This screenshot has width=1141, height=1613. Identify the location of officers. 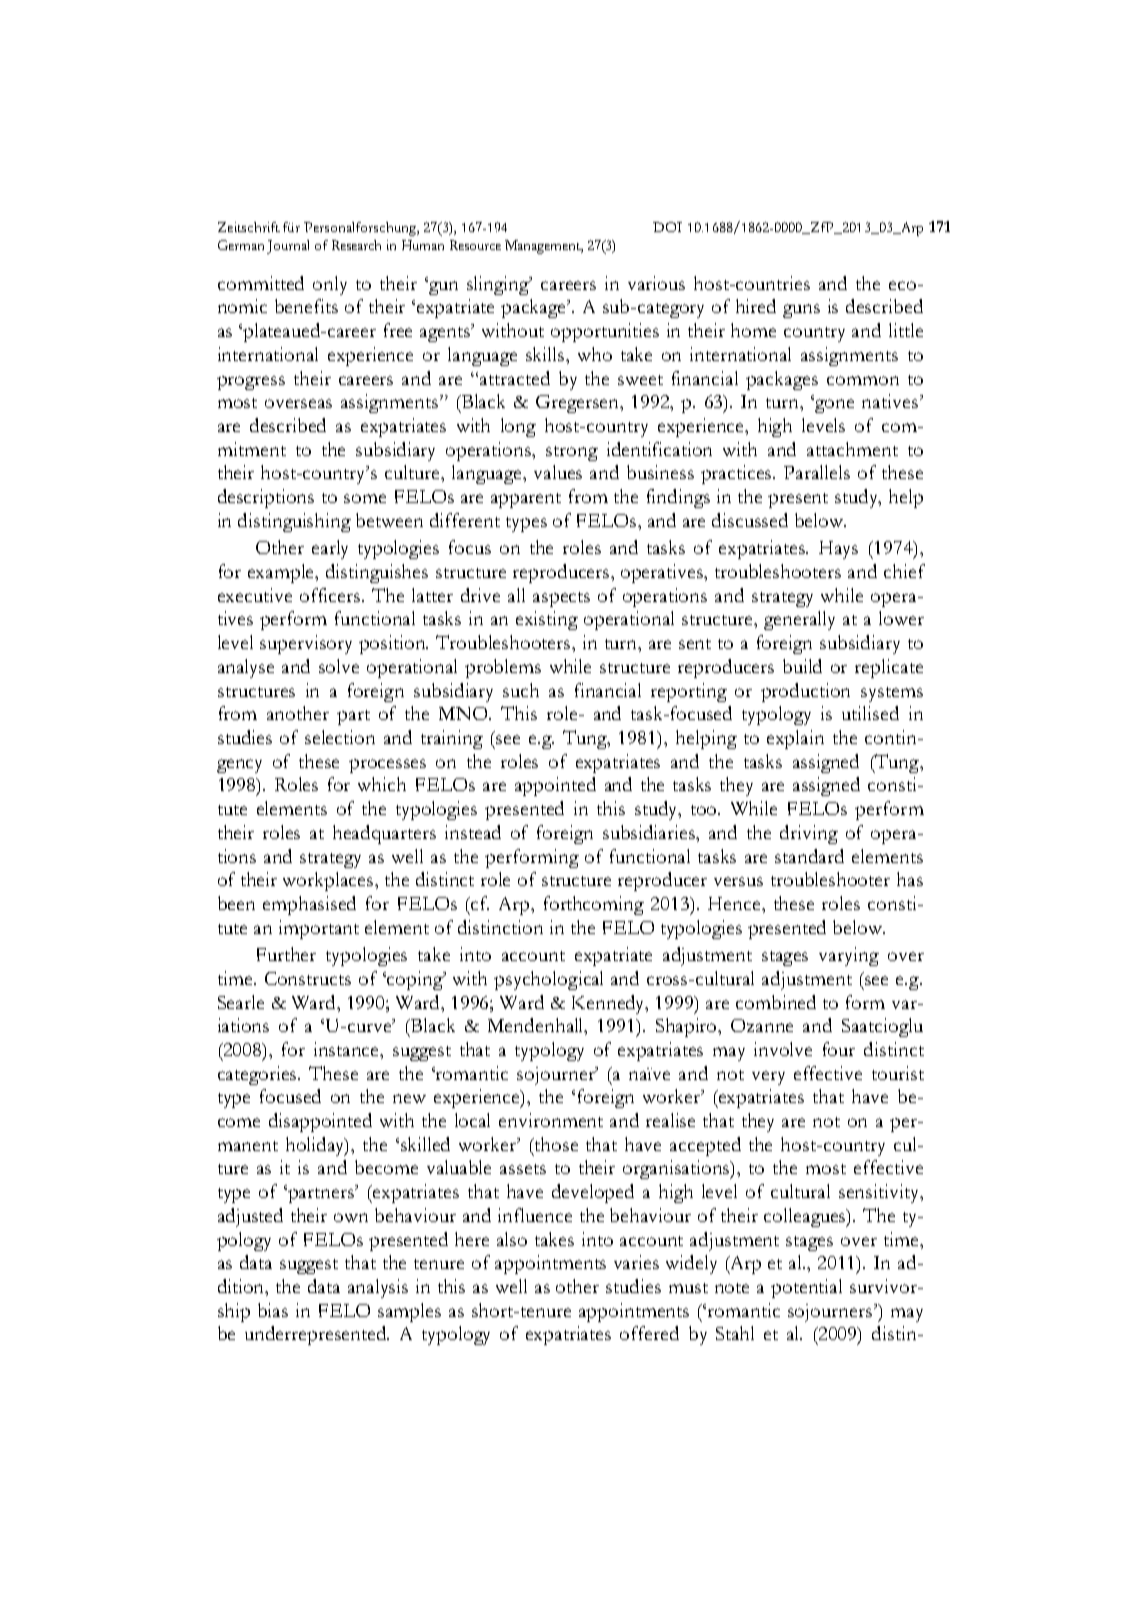
(331, 595).
